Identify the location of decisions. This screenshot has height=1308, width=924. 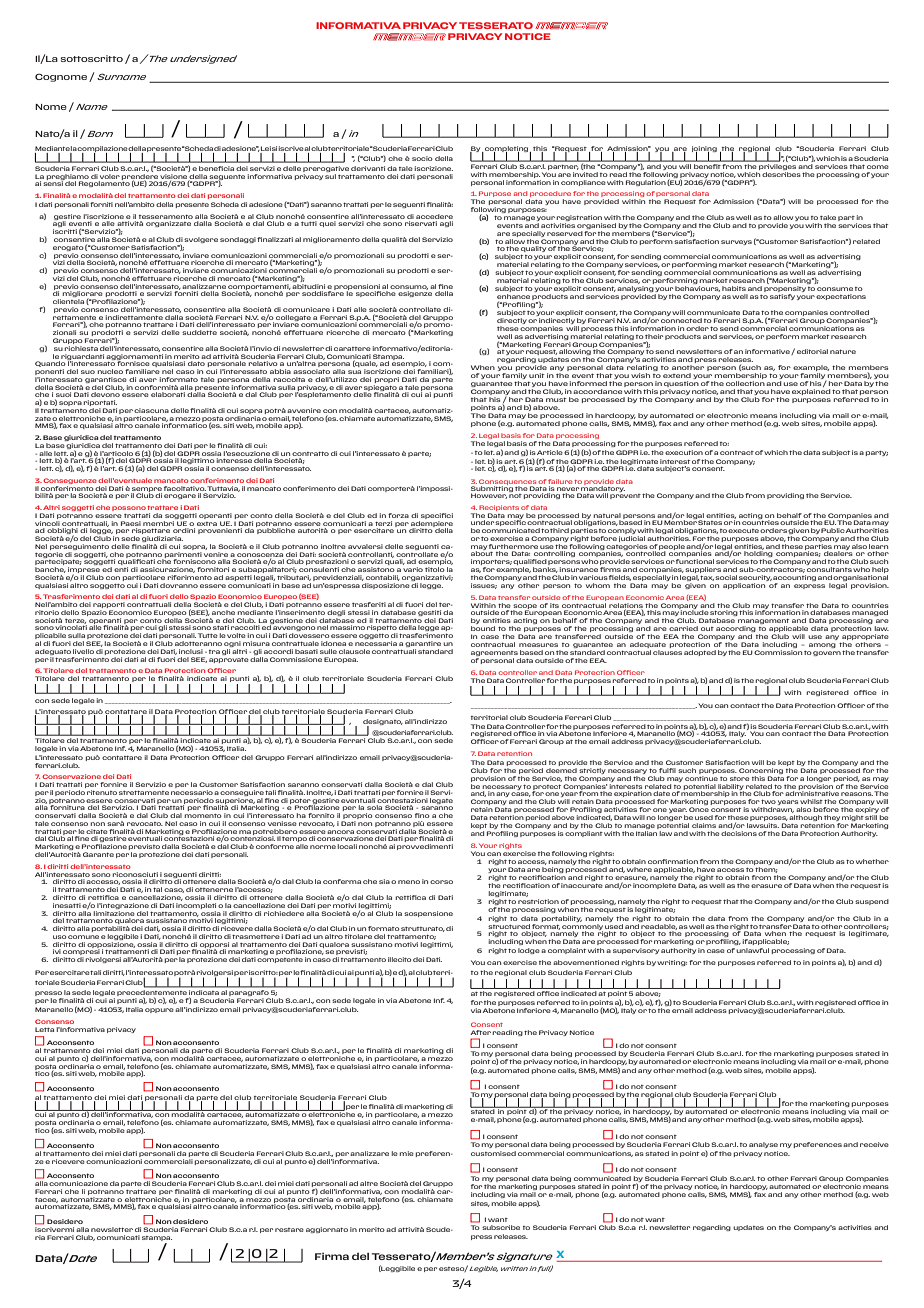
(739, 833).
